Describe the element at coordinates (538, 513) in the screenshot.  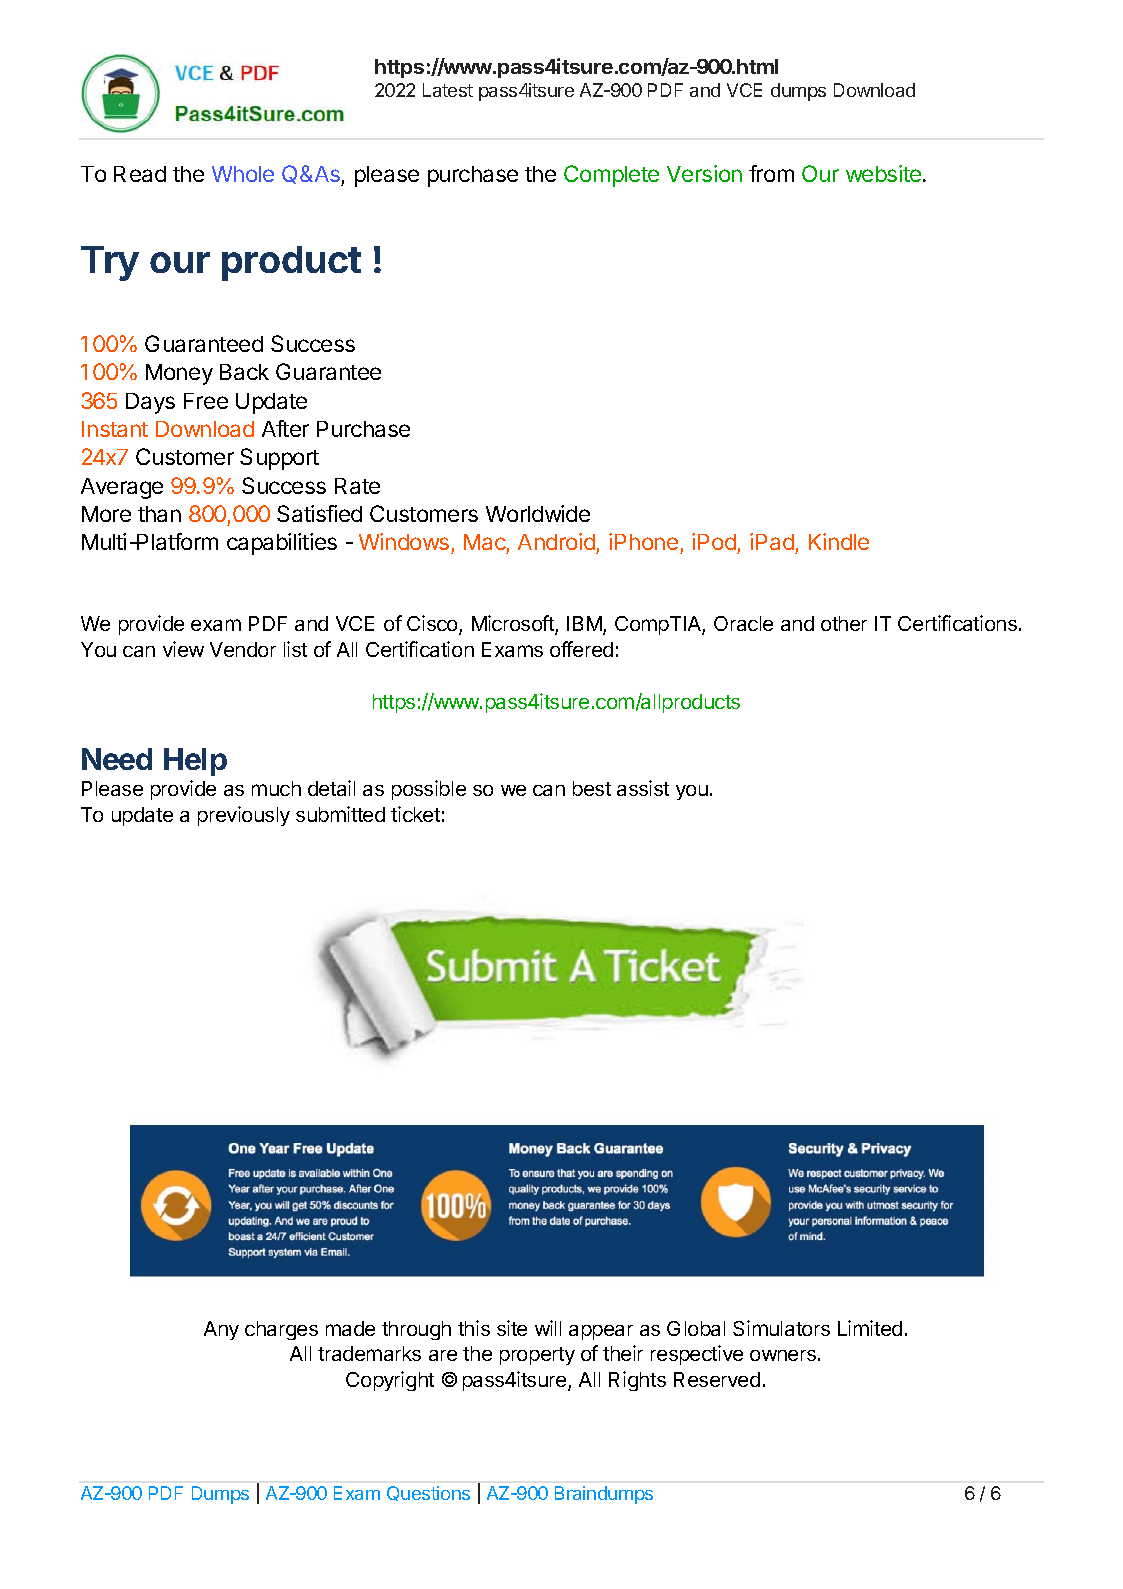
I see `Worldwide` at that location.
